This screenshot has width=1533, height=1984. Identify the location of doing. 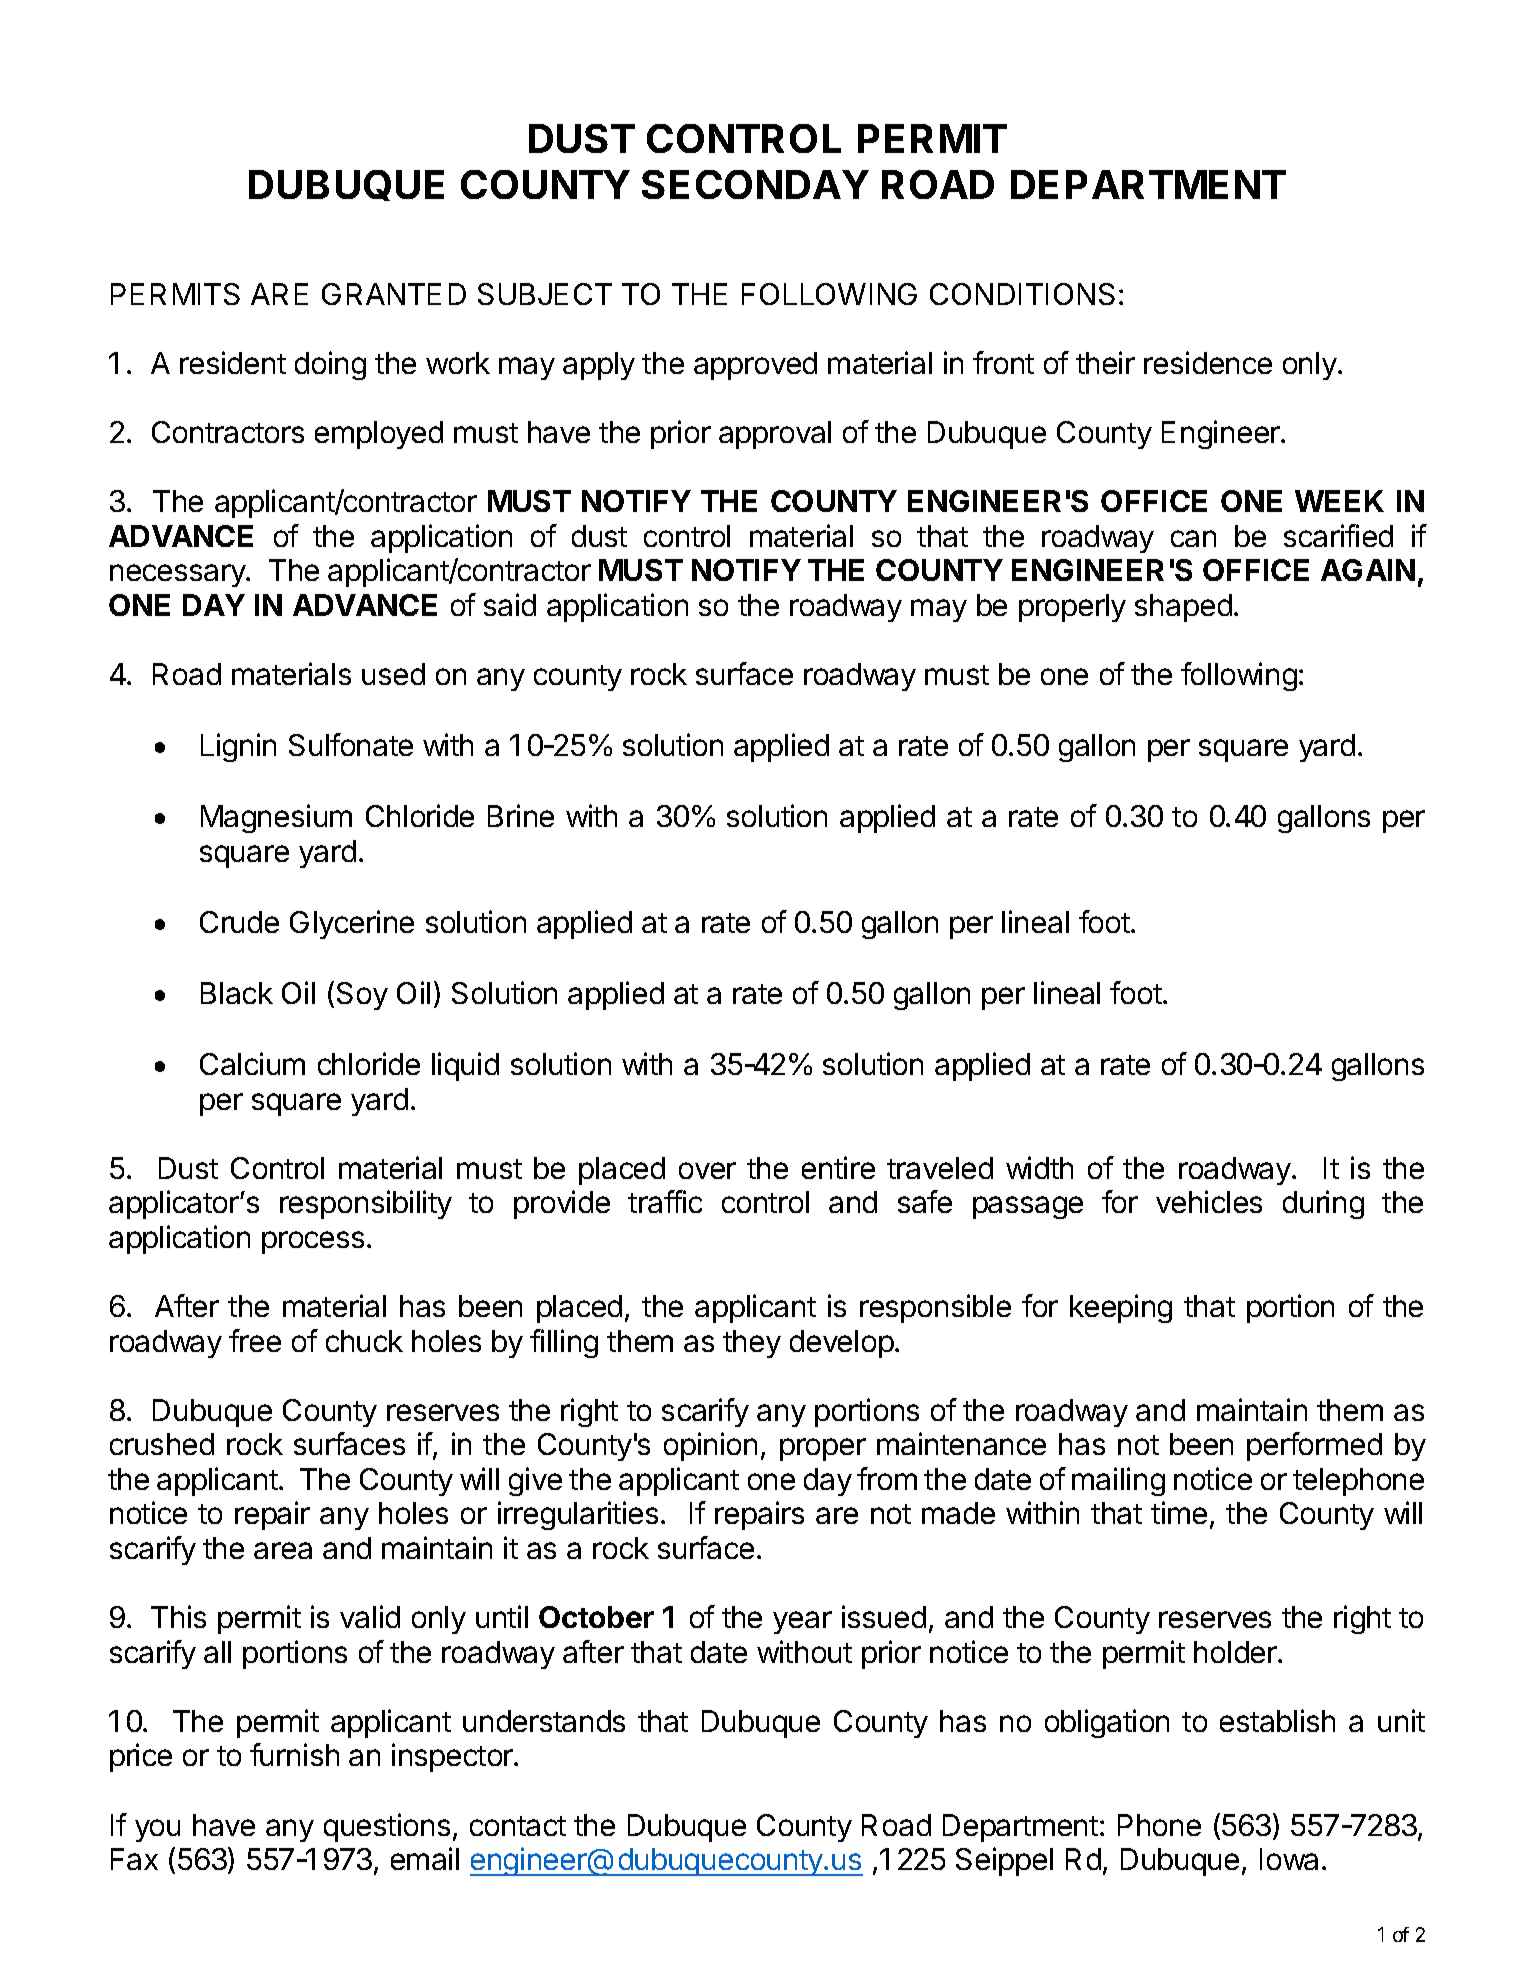
(330, 365).
